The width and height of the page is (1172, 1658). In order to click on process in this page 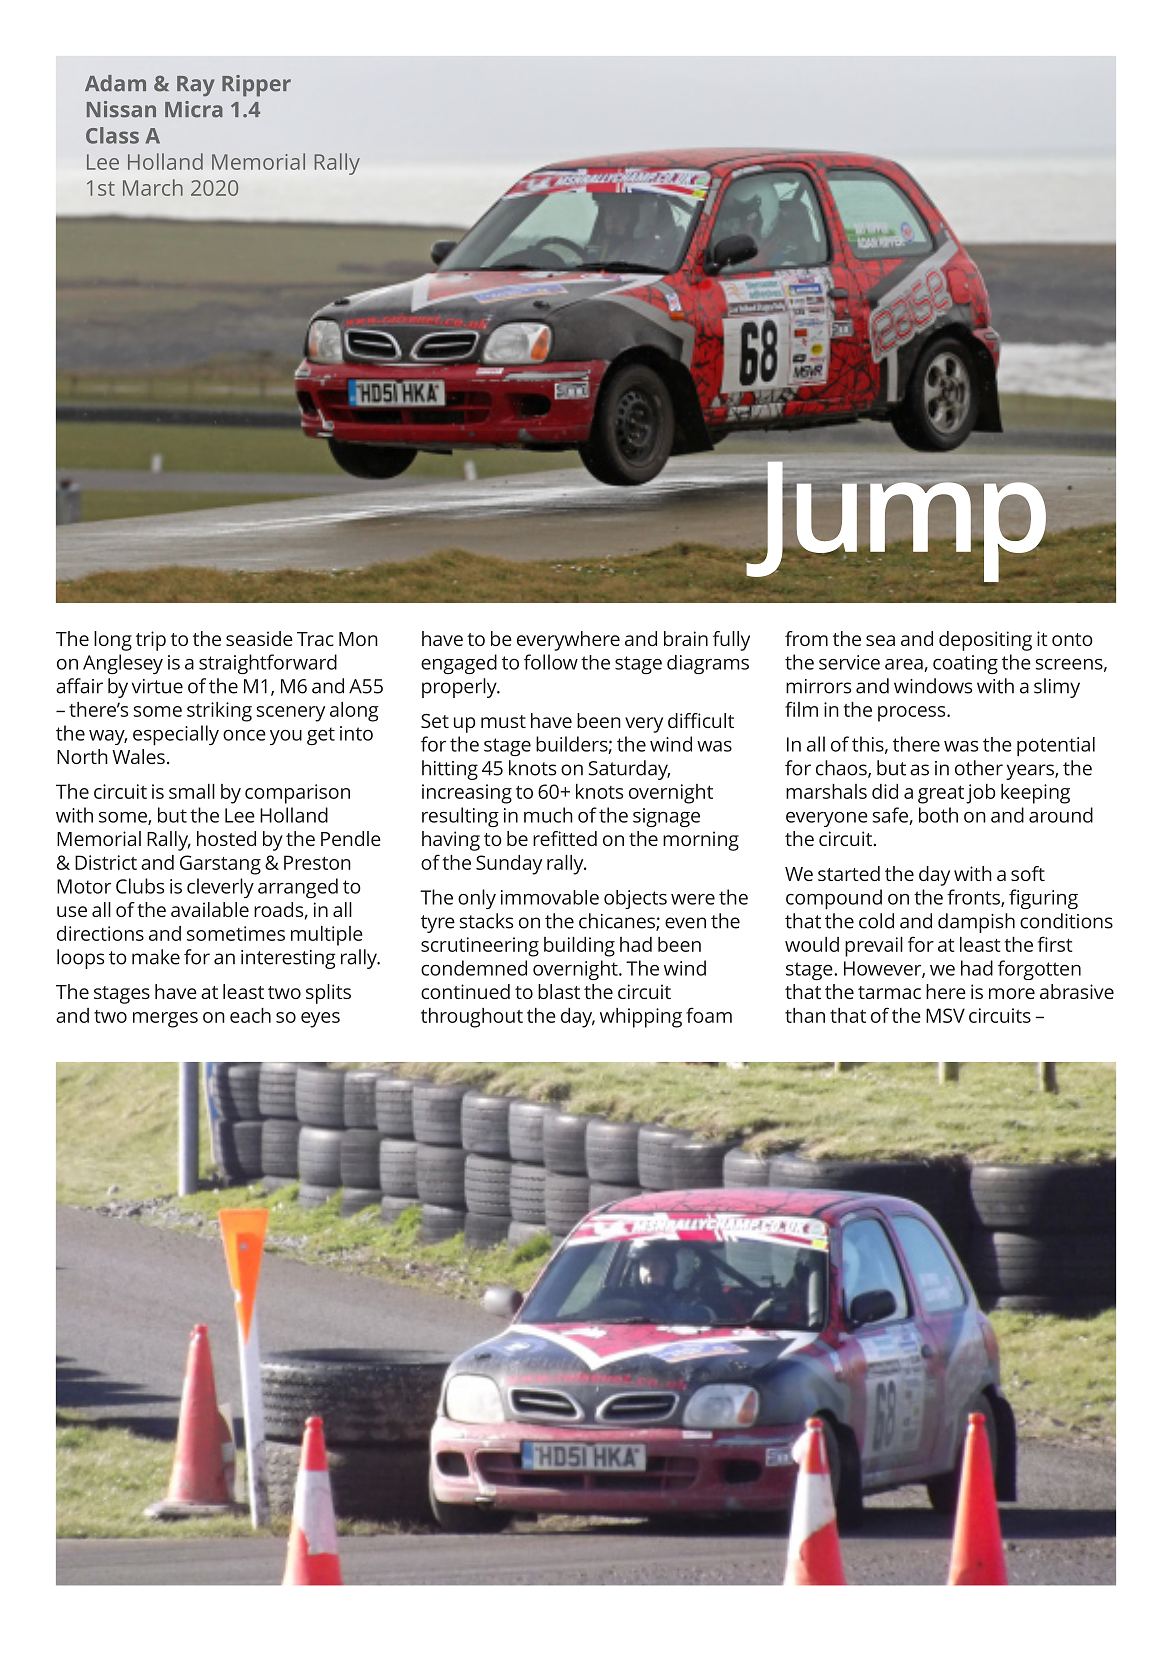, I will do `click(913, 714)`.
